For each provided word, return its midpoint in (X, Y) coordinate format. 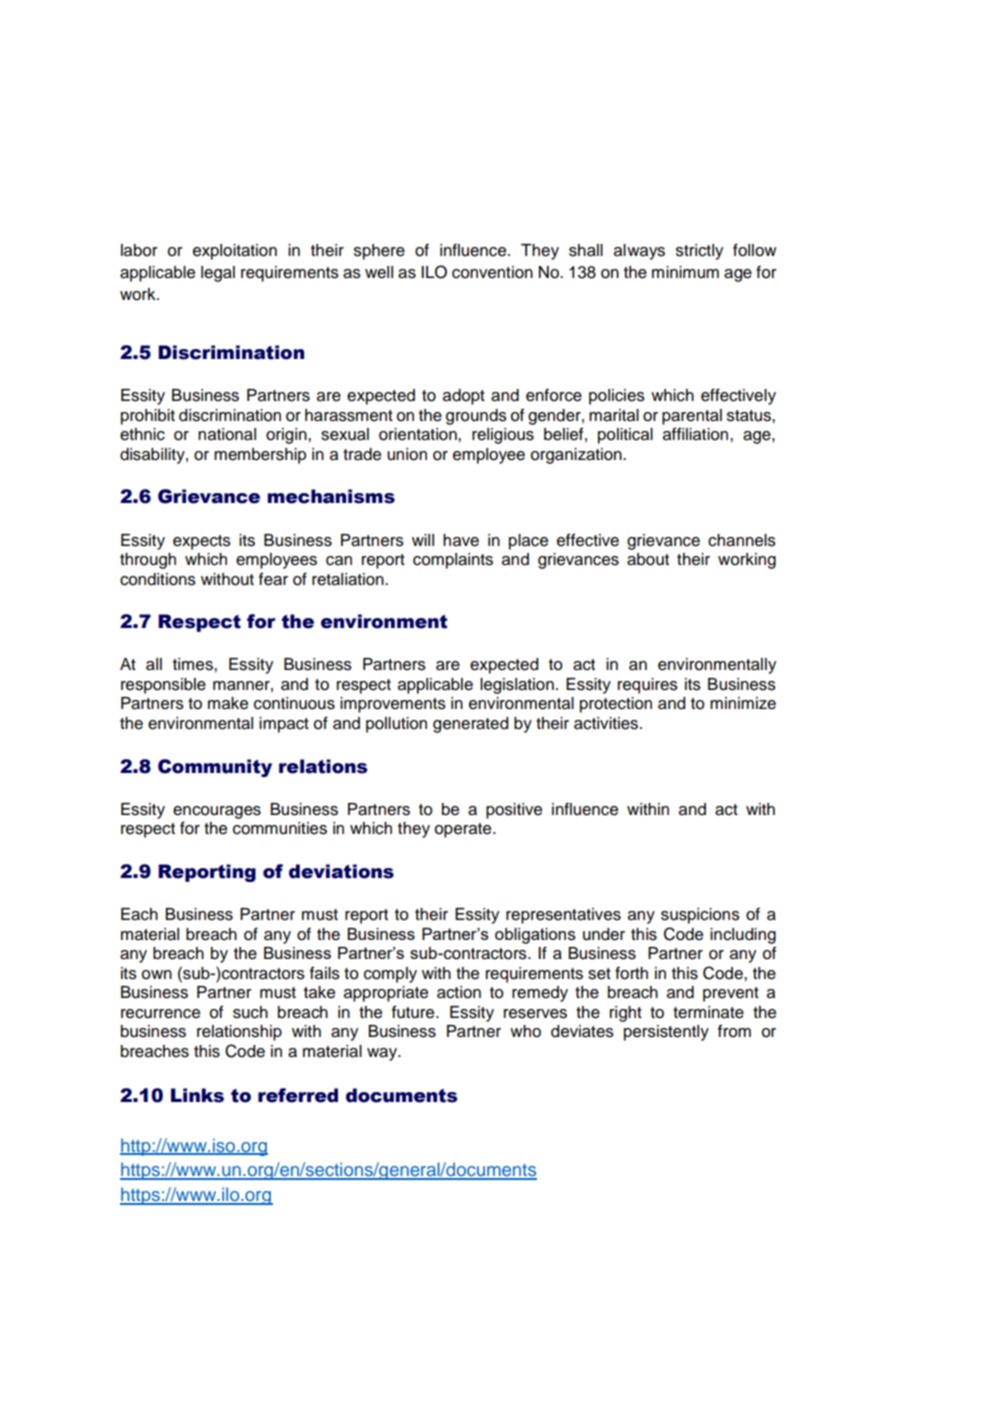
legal (218, 274)
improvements (393, 705)
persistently (666, 1033)
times (194, 664)
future (414, 1012)
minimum (685, 272)
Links (197, 1095)
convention (492, 272)
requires (648, 686)
